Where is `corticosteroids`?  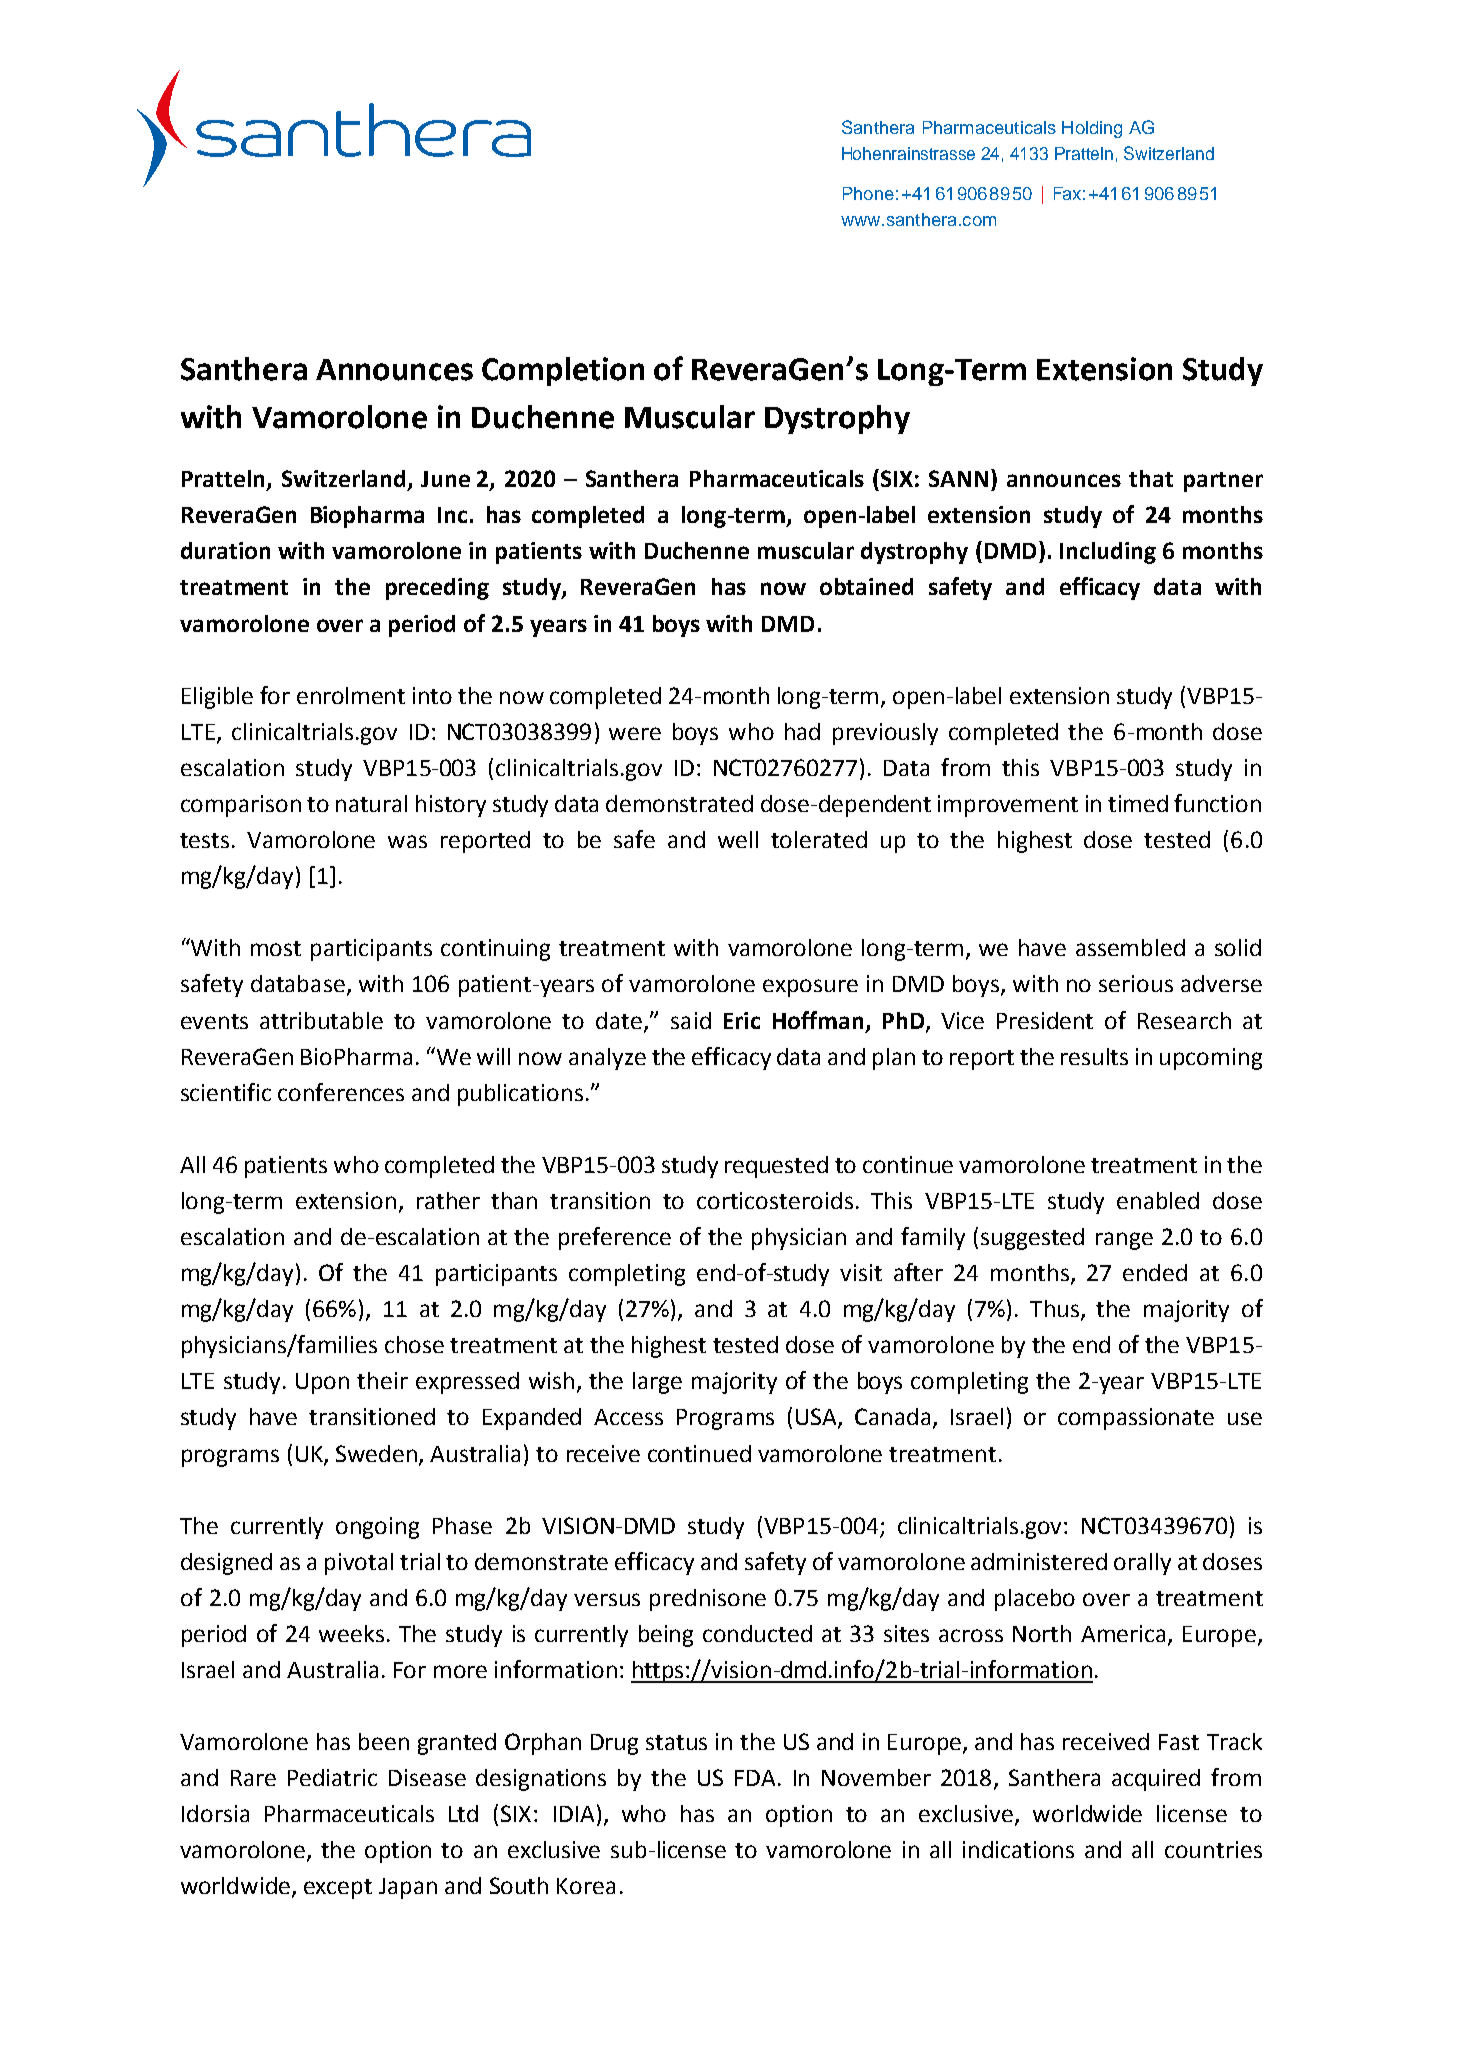 corticosteroids is located at coordinates (775, 1200).
